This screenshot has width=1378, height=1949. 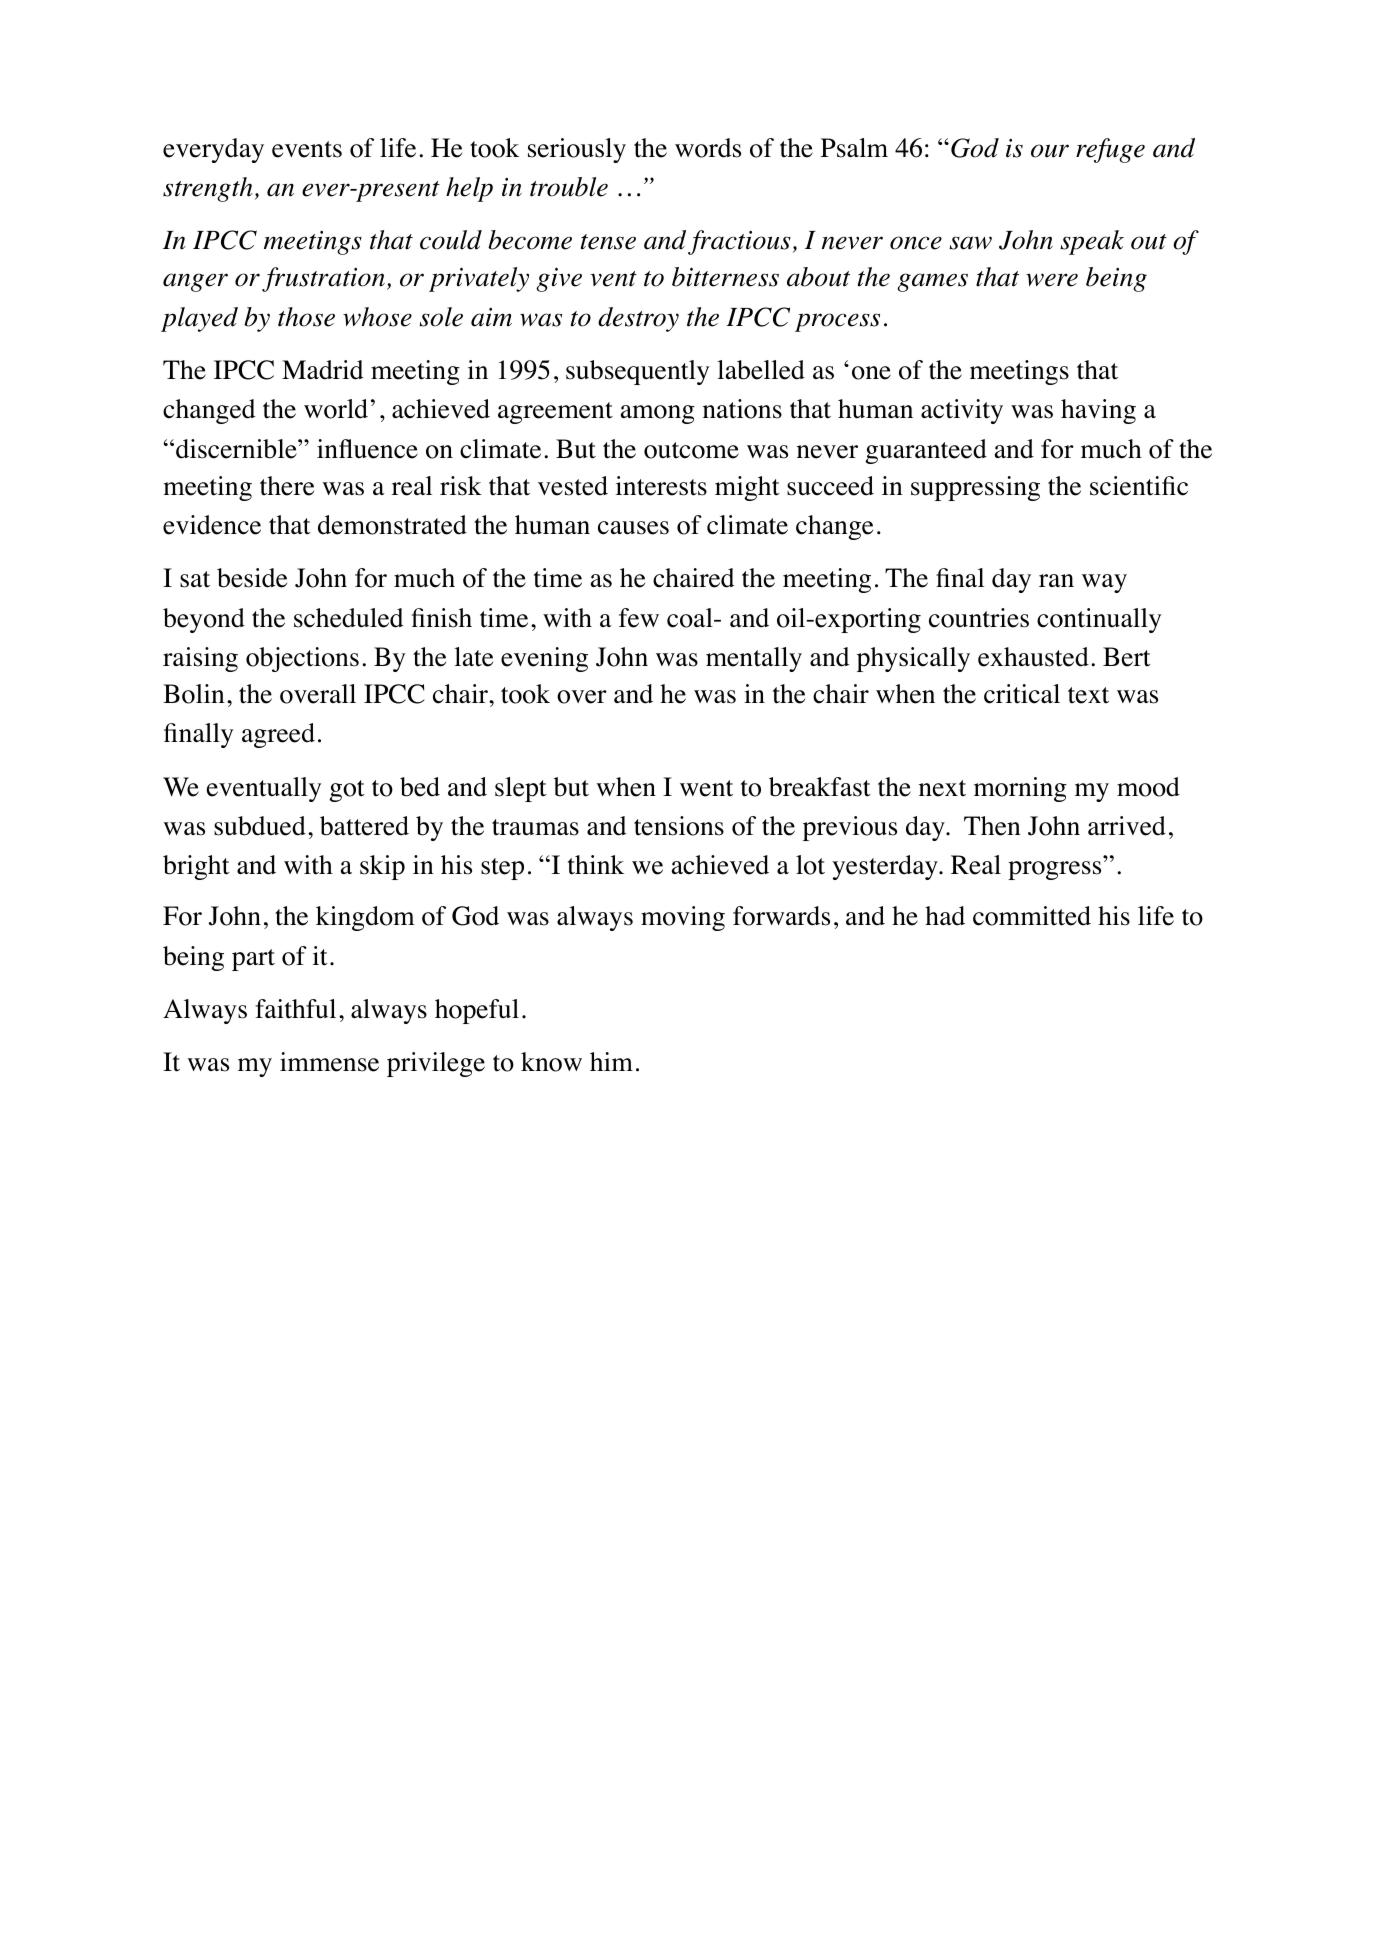 What do you see at coordinates (1098, 411) in the screenshot?
I see `having` at bounding box center [1098, 411].
